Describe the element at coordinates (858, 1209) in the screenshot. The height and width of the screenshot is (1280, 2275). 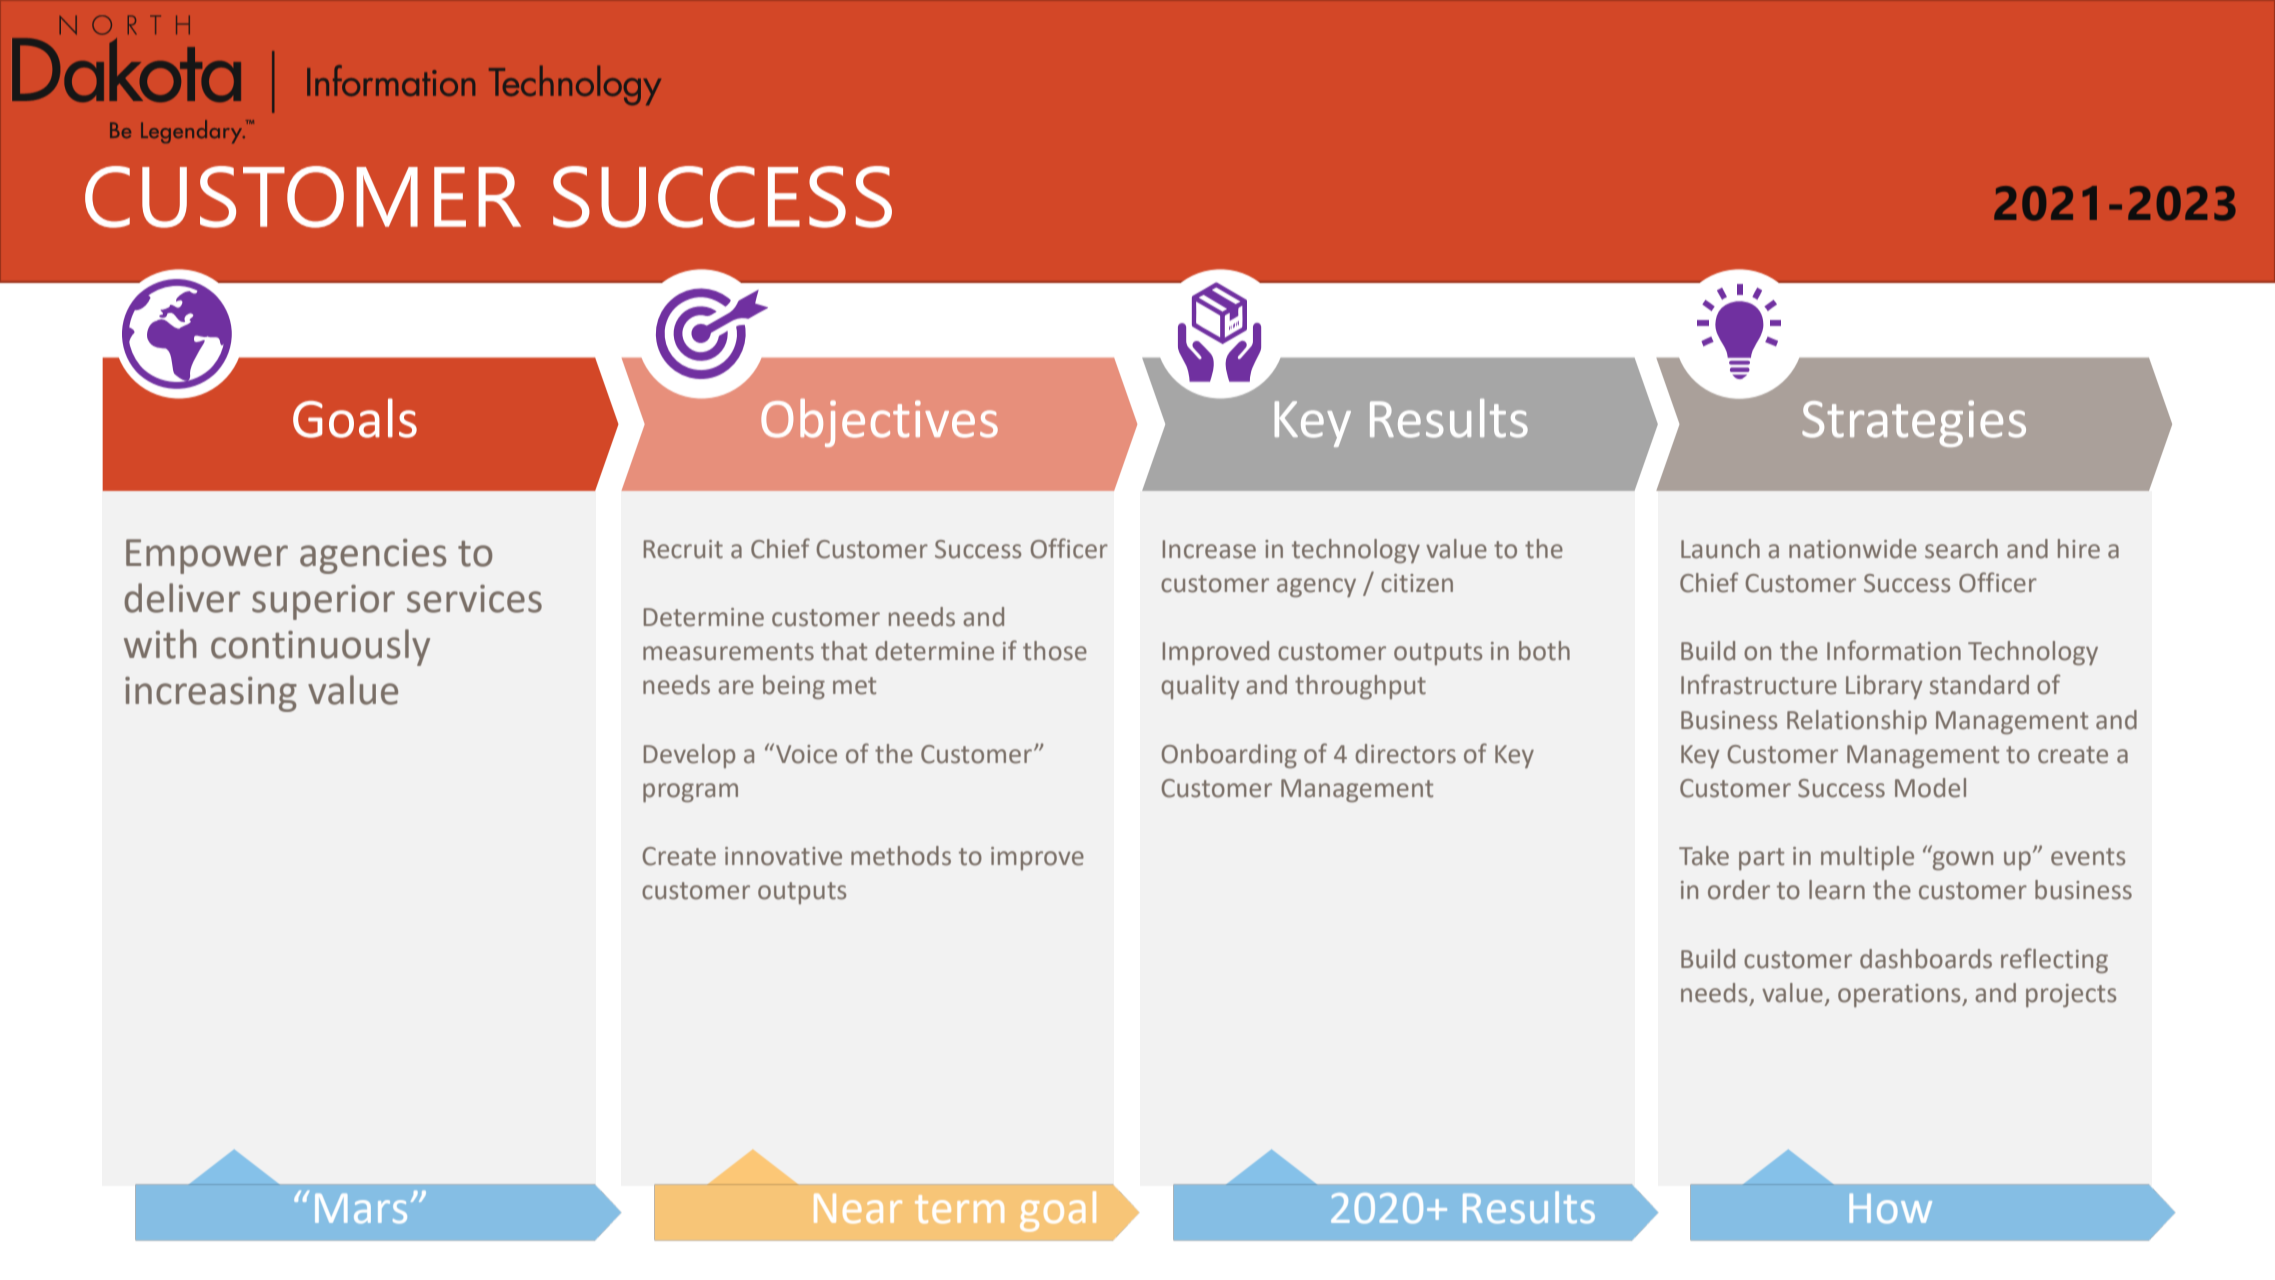
I see `Near` at that location.
